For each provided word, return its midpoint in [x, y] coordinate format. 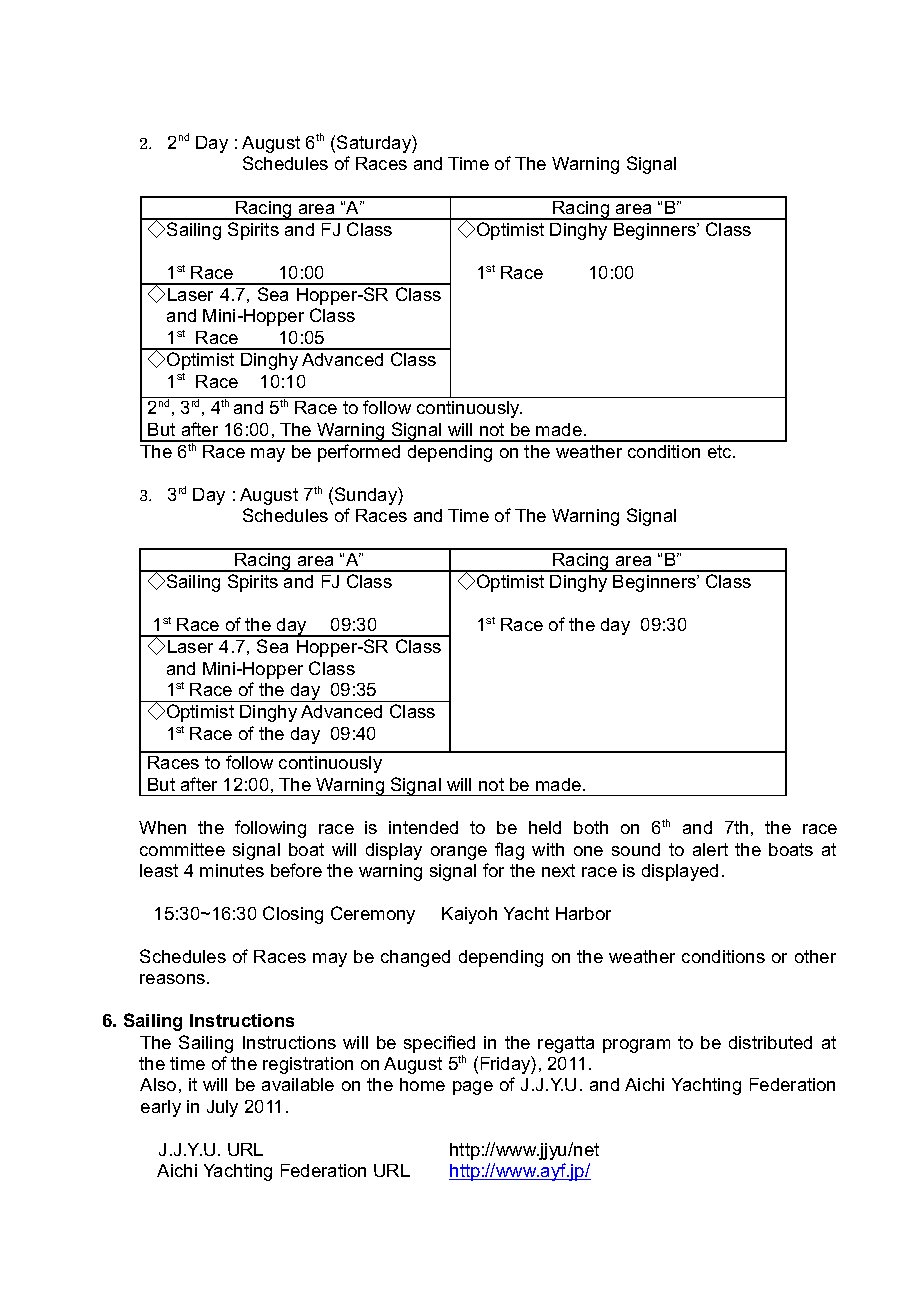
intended [423, 827]
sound [636, 849]
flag [509, 851]
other [815, 956]
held [545, 827]
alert [710, 849]
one [588, 851]
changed [415, 958]
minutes [232, 870]
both [591, 827]
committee [182, 849]
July [222, 1108]
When [162, 827]
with [548, 849]
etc [721, 451]
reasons [174, 979]
